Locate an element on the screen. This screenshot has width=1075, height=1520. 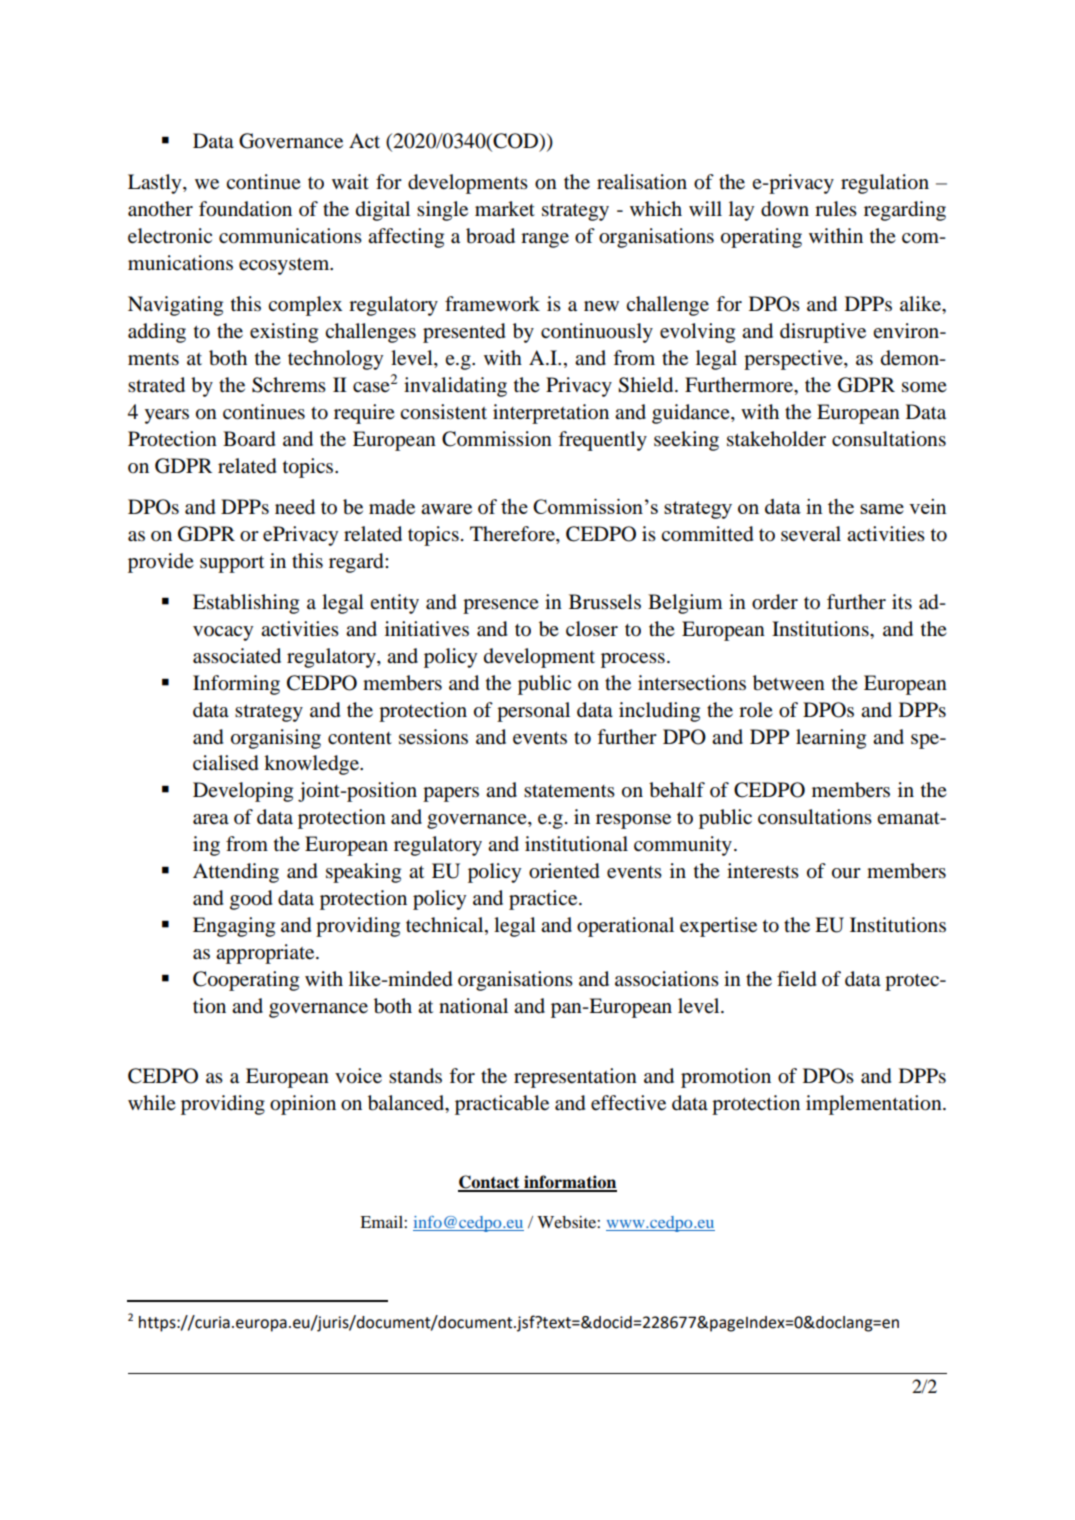
opinion is located at coordinates (303, 1105).
